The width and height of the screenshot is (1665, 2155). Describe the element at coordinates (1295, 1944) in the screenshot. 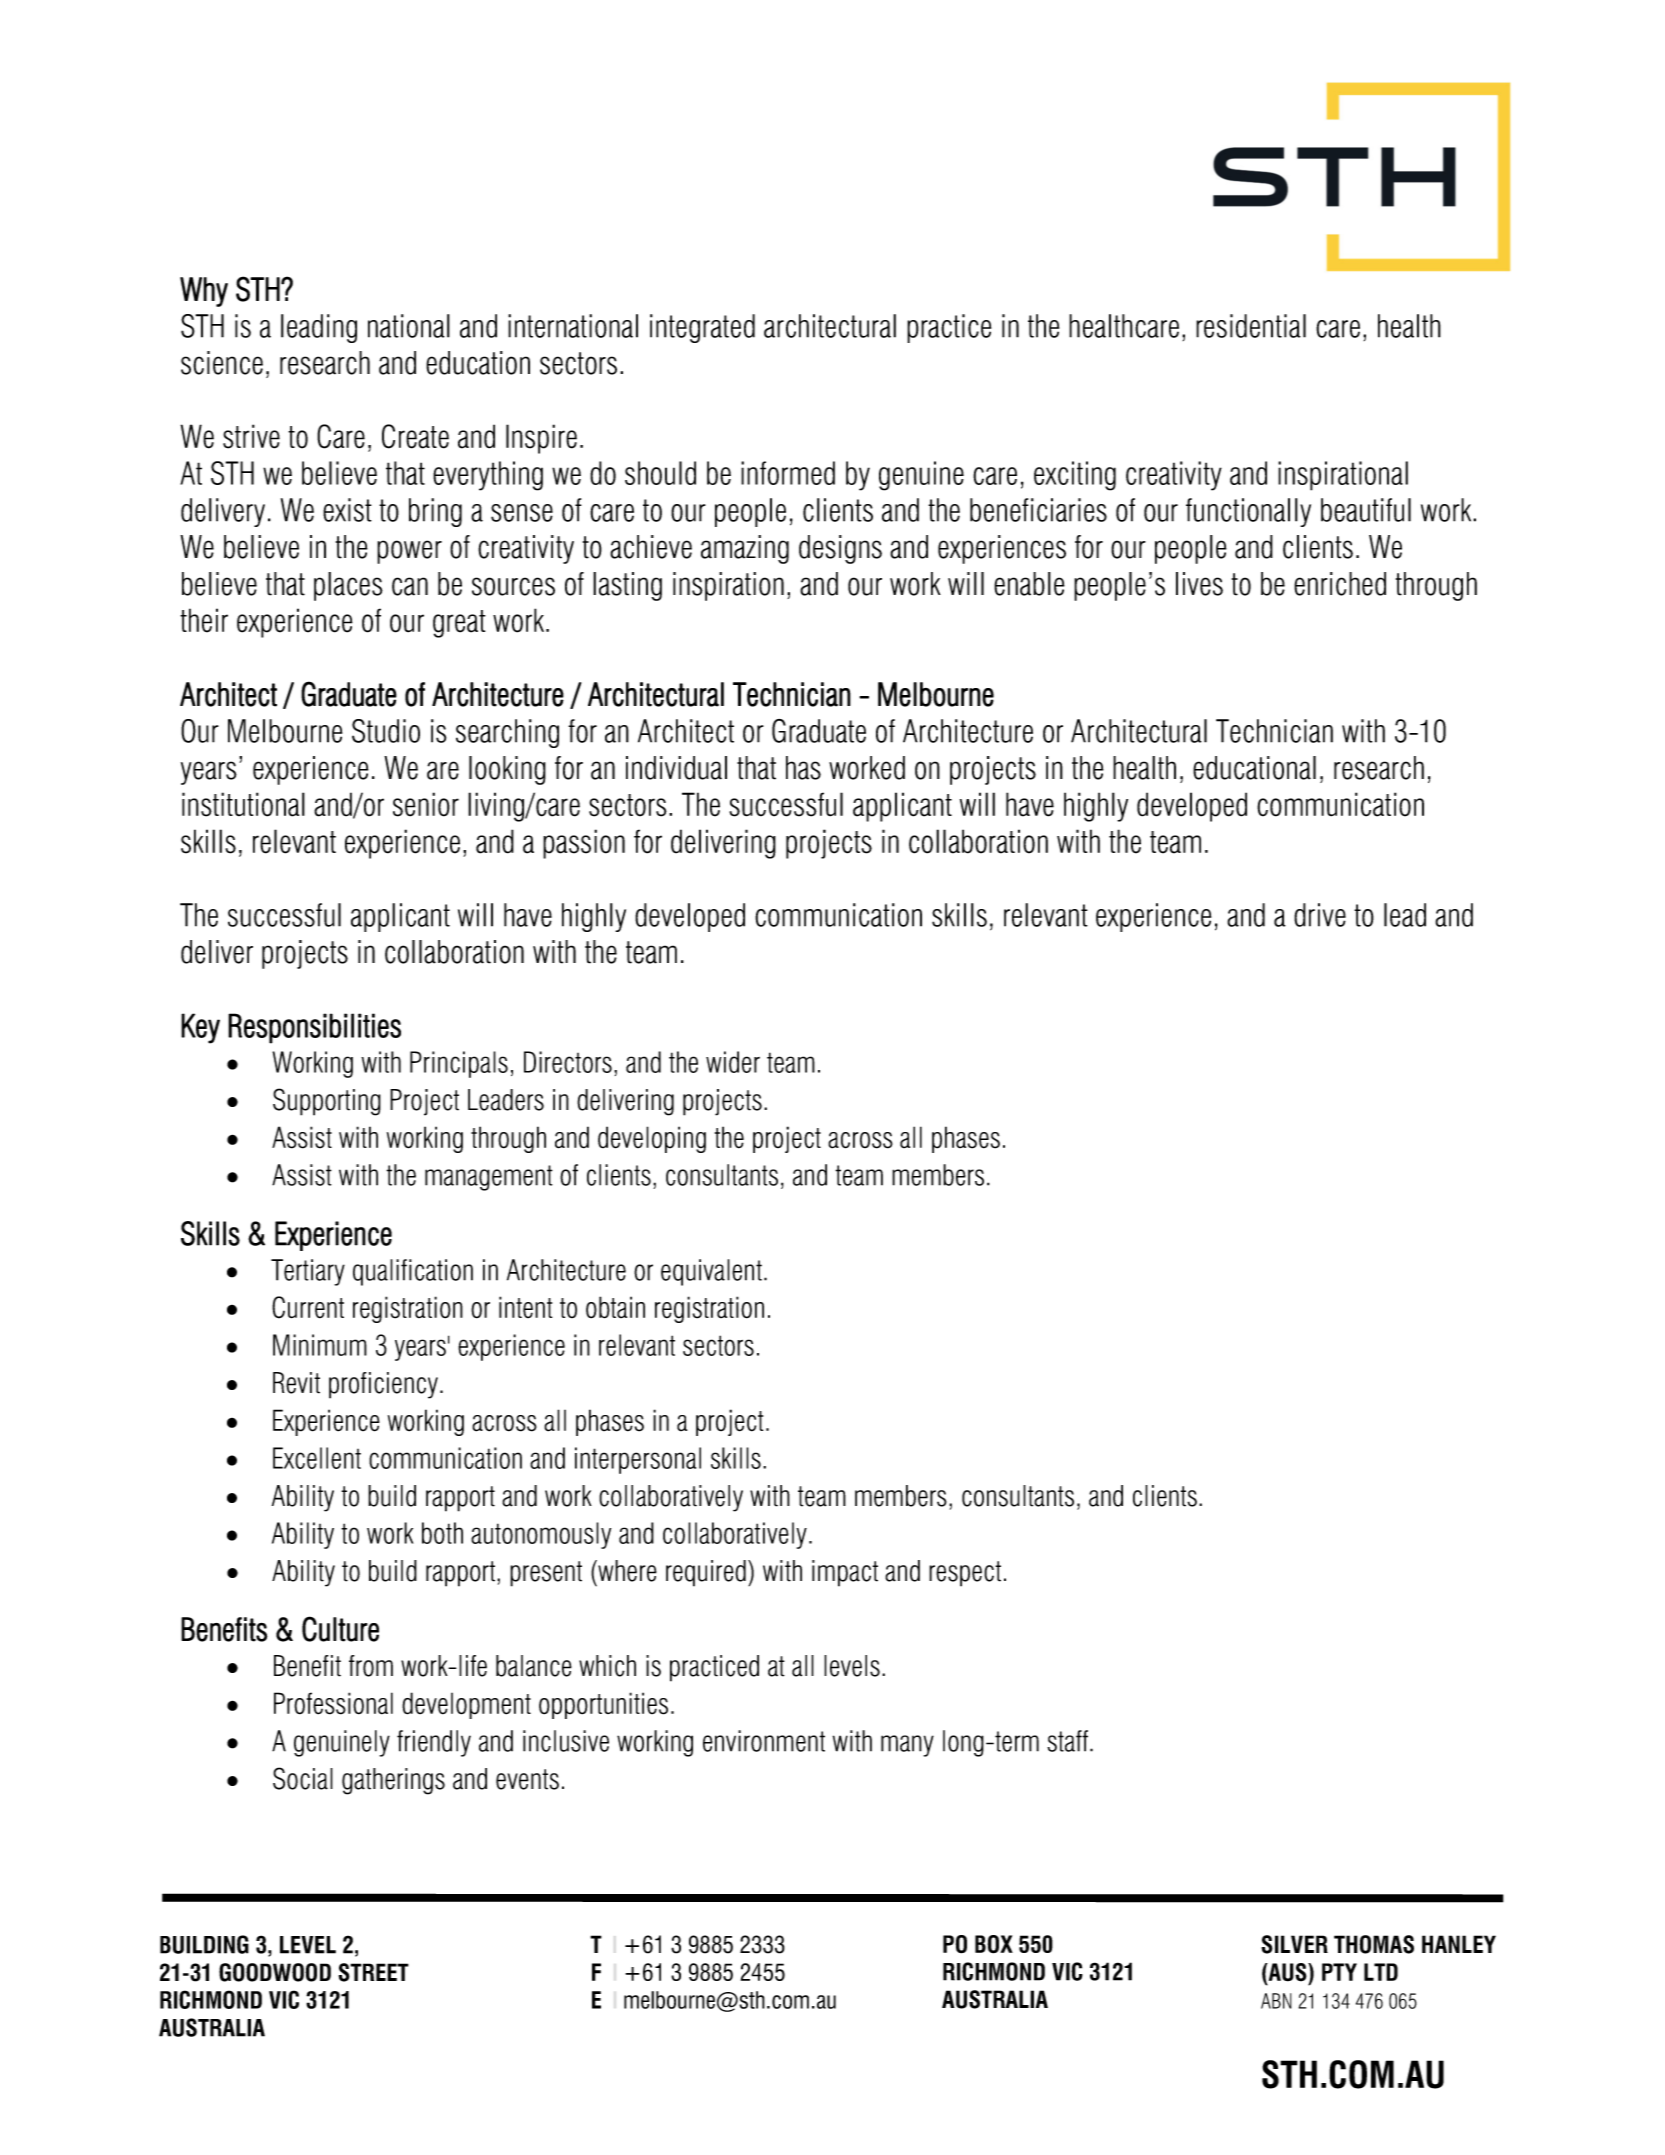

I see `SILVER` at that location.
